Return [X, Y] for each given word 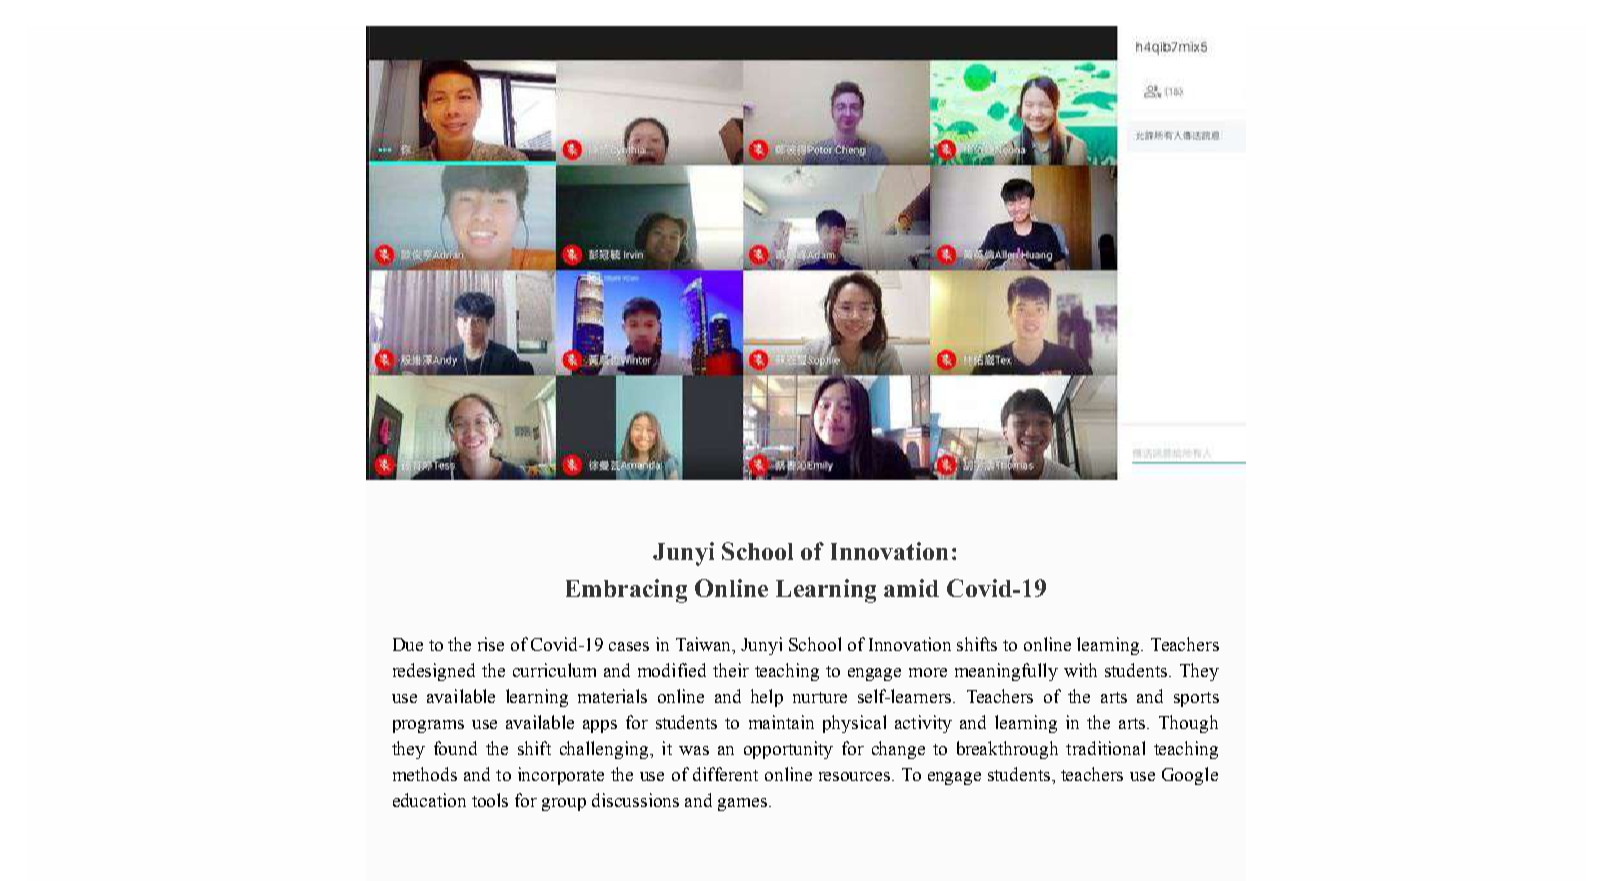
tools [490, 800]
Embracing [626, 591]
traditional [1105, 748]
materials [612, 696]
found [455, 748]
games [742, 804]
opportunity [788, 750]
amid [911, 588]
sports [1196, 699]
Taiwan [705, 645]
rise [491, 644]
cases [629, 646]
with [1080, 670]
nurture [820, 697]
